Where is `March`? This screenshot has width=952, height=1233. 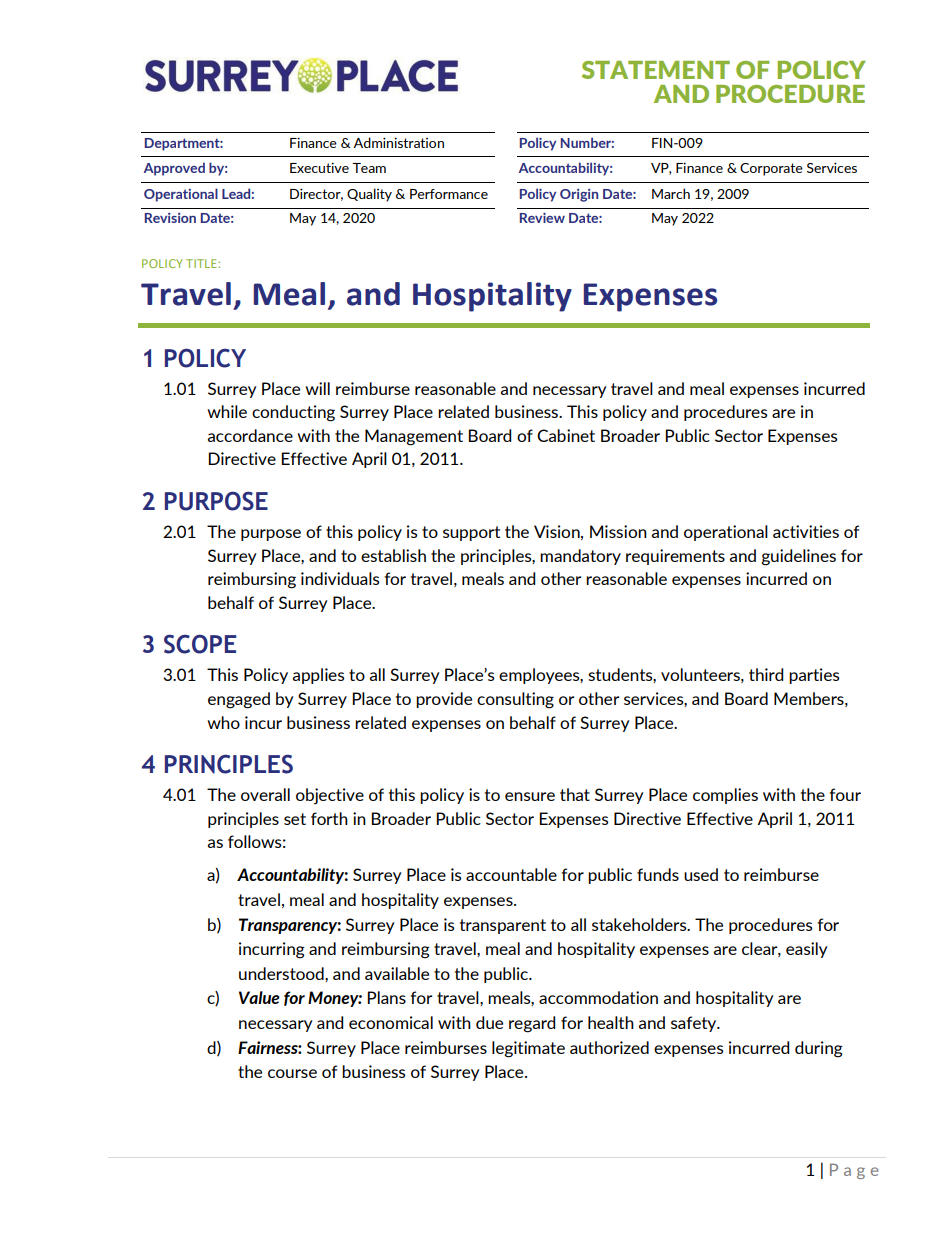
March is located at coordinates (671, 193).
